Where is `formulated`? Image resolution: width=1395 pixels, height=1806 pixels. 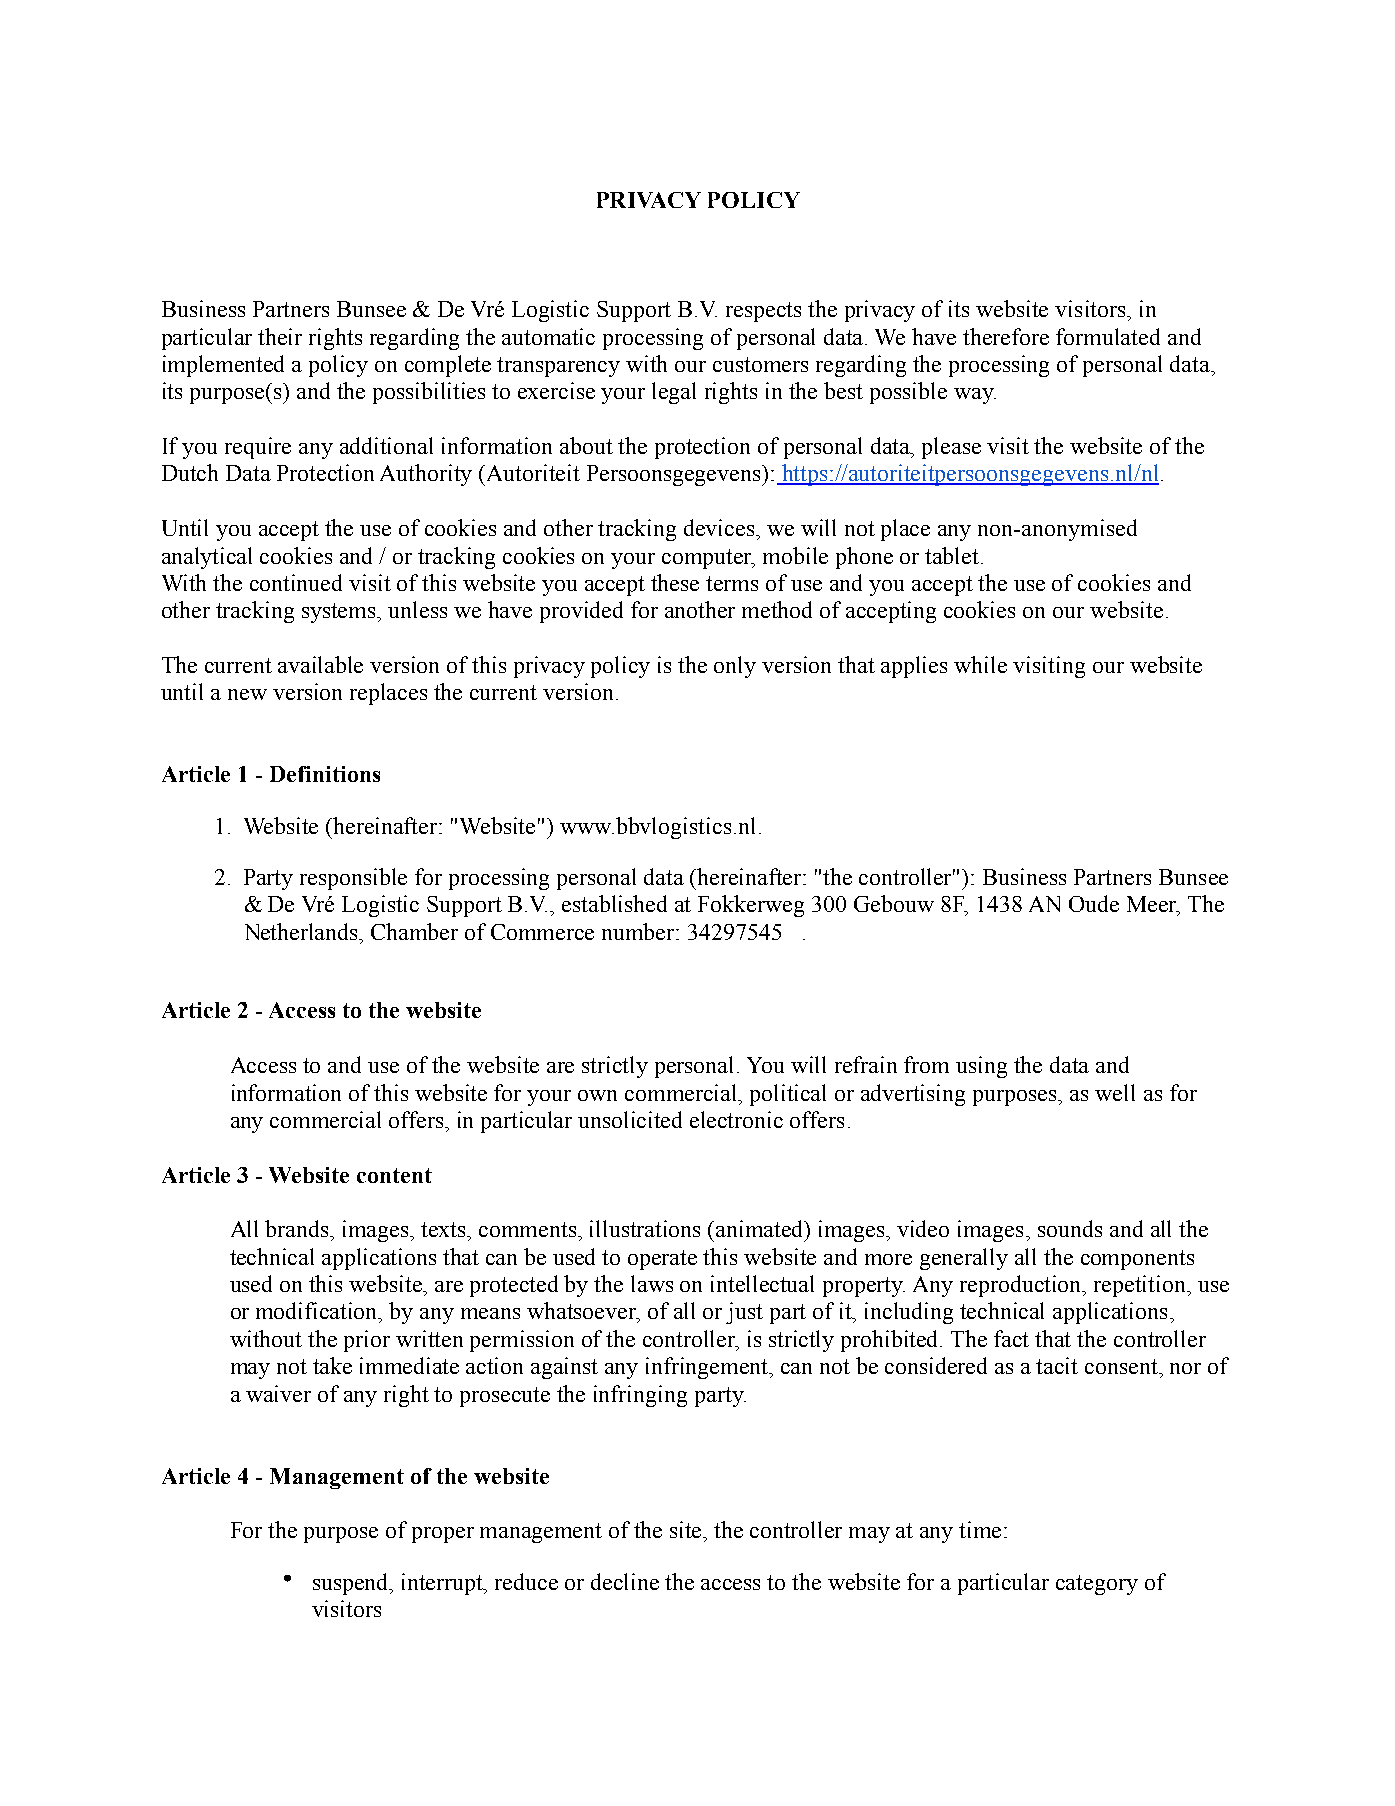 formulated is located at coordinates (1108, 336).
